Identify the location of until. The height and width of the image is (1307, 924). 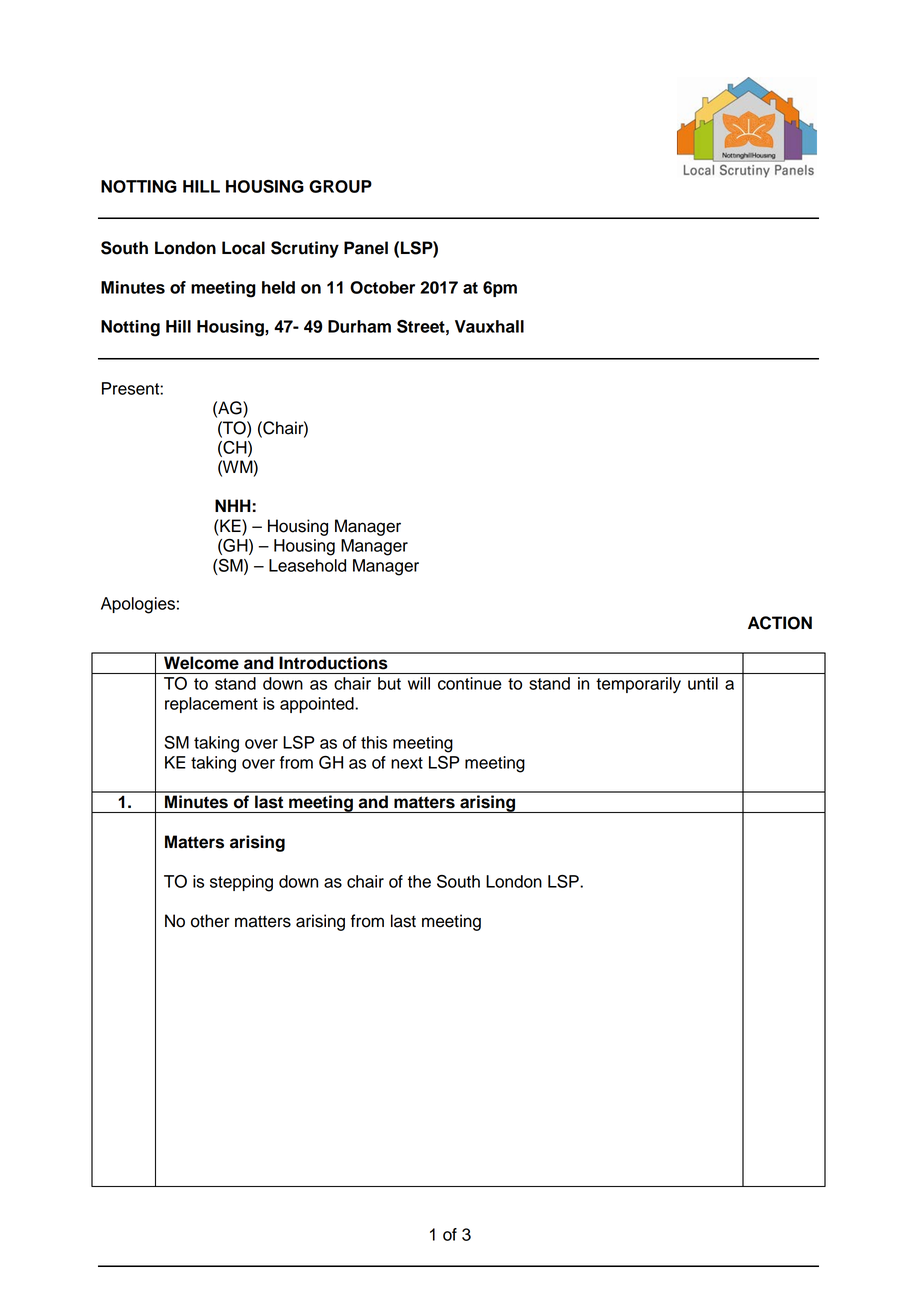
(703, 683).
